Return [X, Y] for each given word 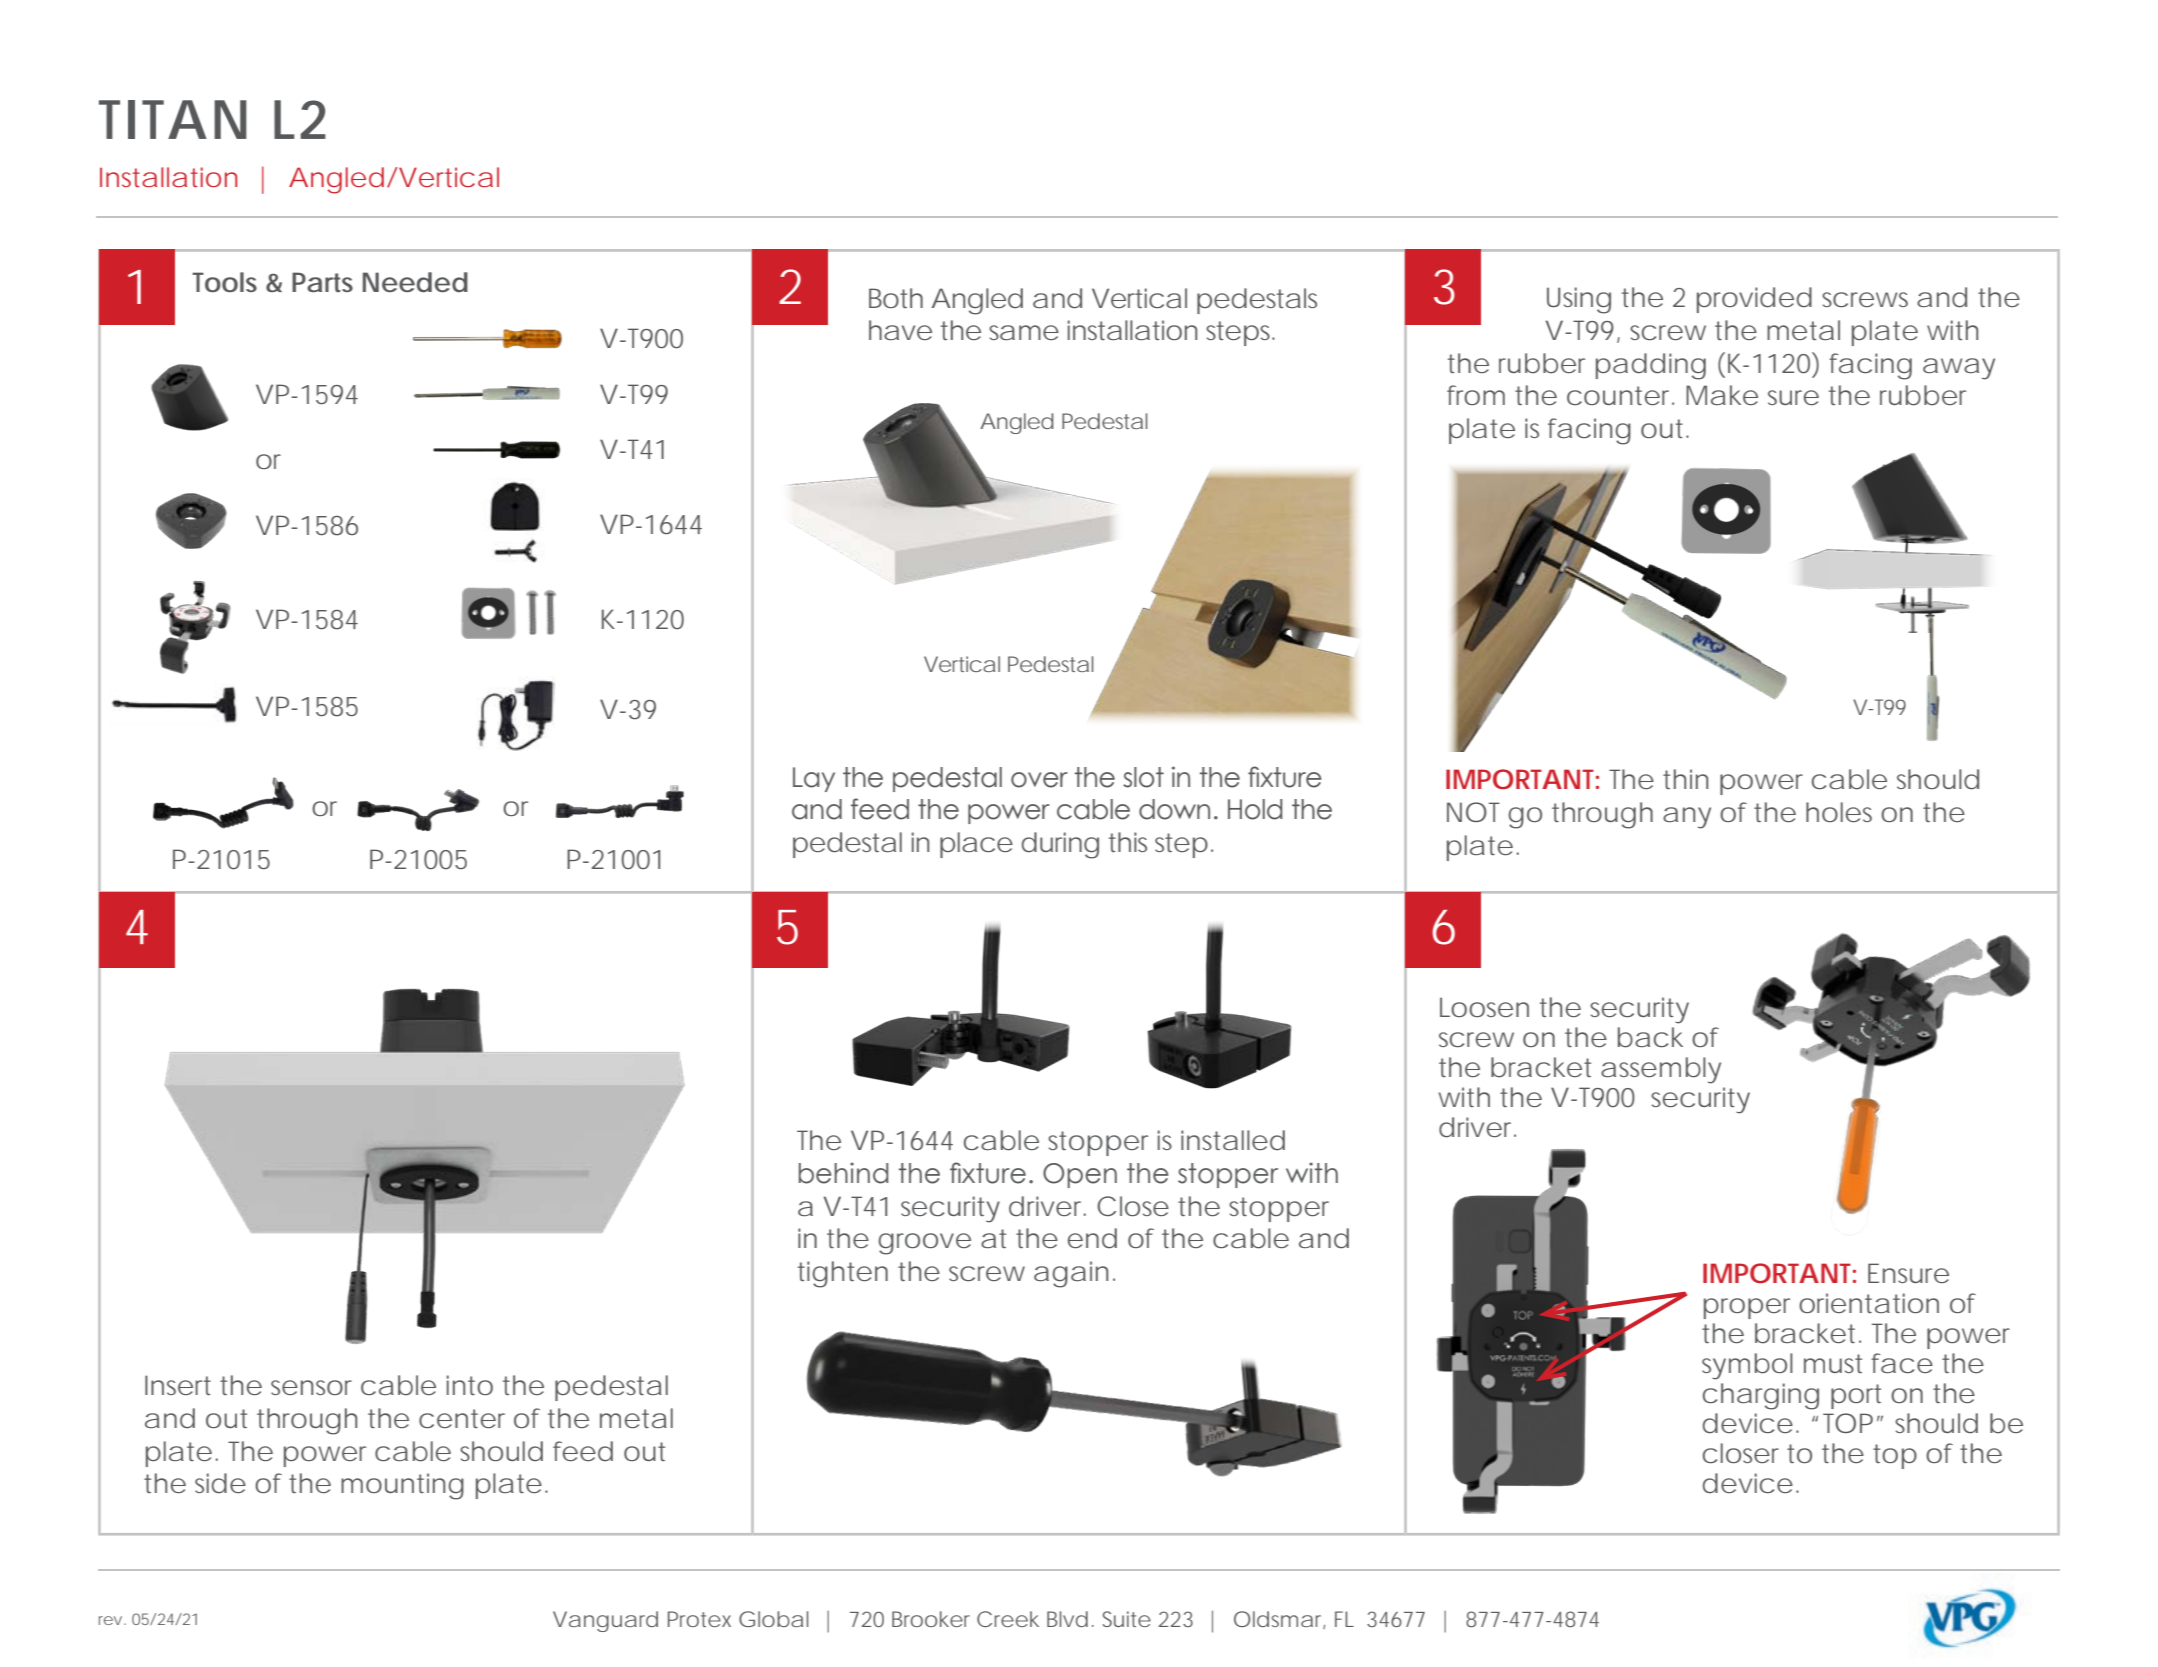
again [1071, 1274]
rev [110, 1620]
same [1024, 332]
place [976, 845]
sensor [311, 1387]
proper [1747, 1308]
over [1039, 780]
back [1650, 1037]
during [1060, 845]
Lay [814, 779]
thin [1685, 779]
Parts [322, 282]
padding [1651, 366]
